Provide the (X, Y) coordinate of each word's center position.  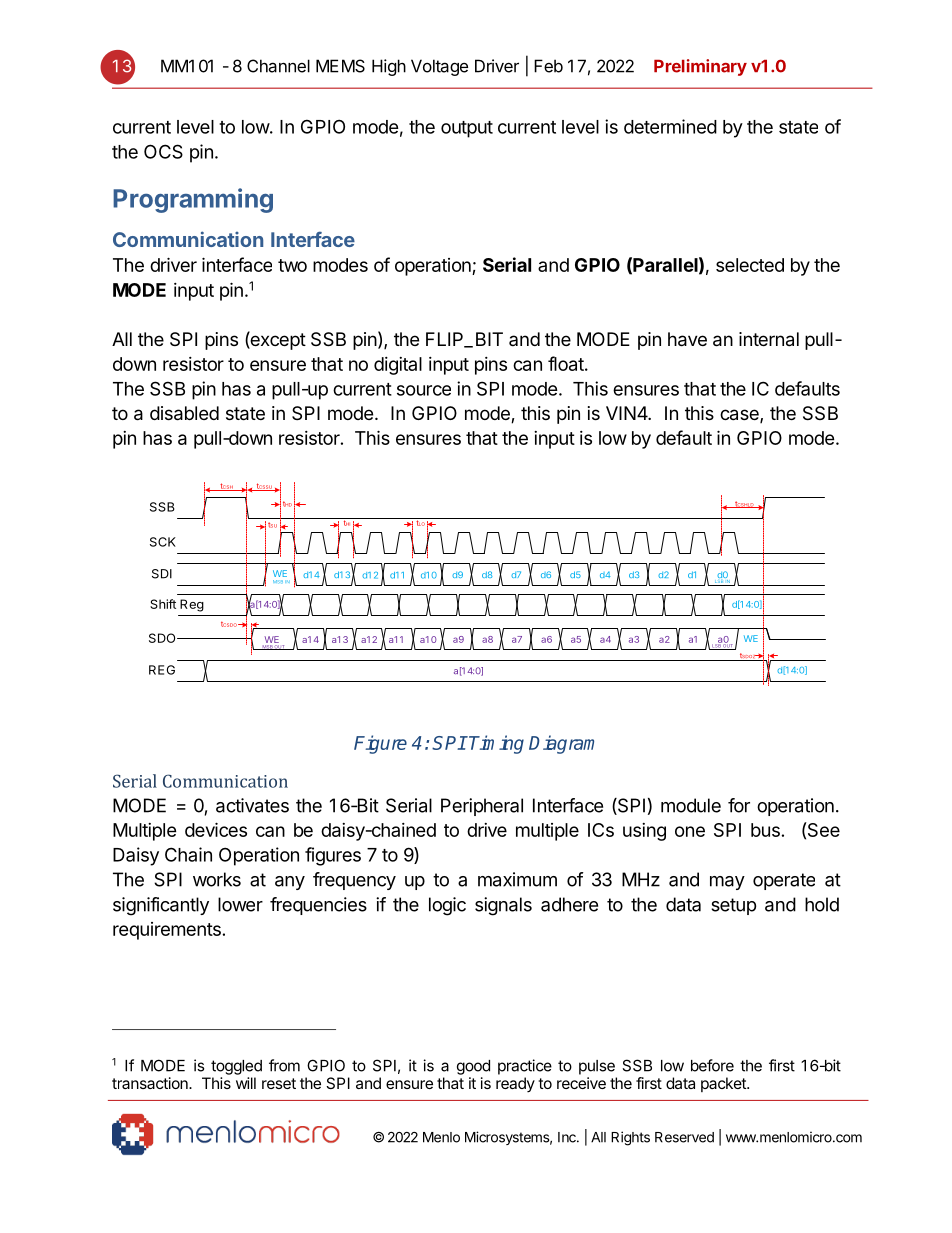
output (467, 129)
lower (240, 904)
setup (733, 906)
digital (398, 366)
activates (252, 805)
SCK (163, 542)
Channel (278, 66)
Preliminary (700, 67)
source (424, 390)
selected (750, 265)
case (740, 416)
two (292, 265)
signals (503, 906)
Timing (496, 744)
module (691, 805)
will (246, 1083)
